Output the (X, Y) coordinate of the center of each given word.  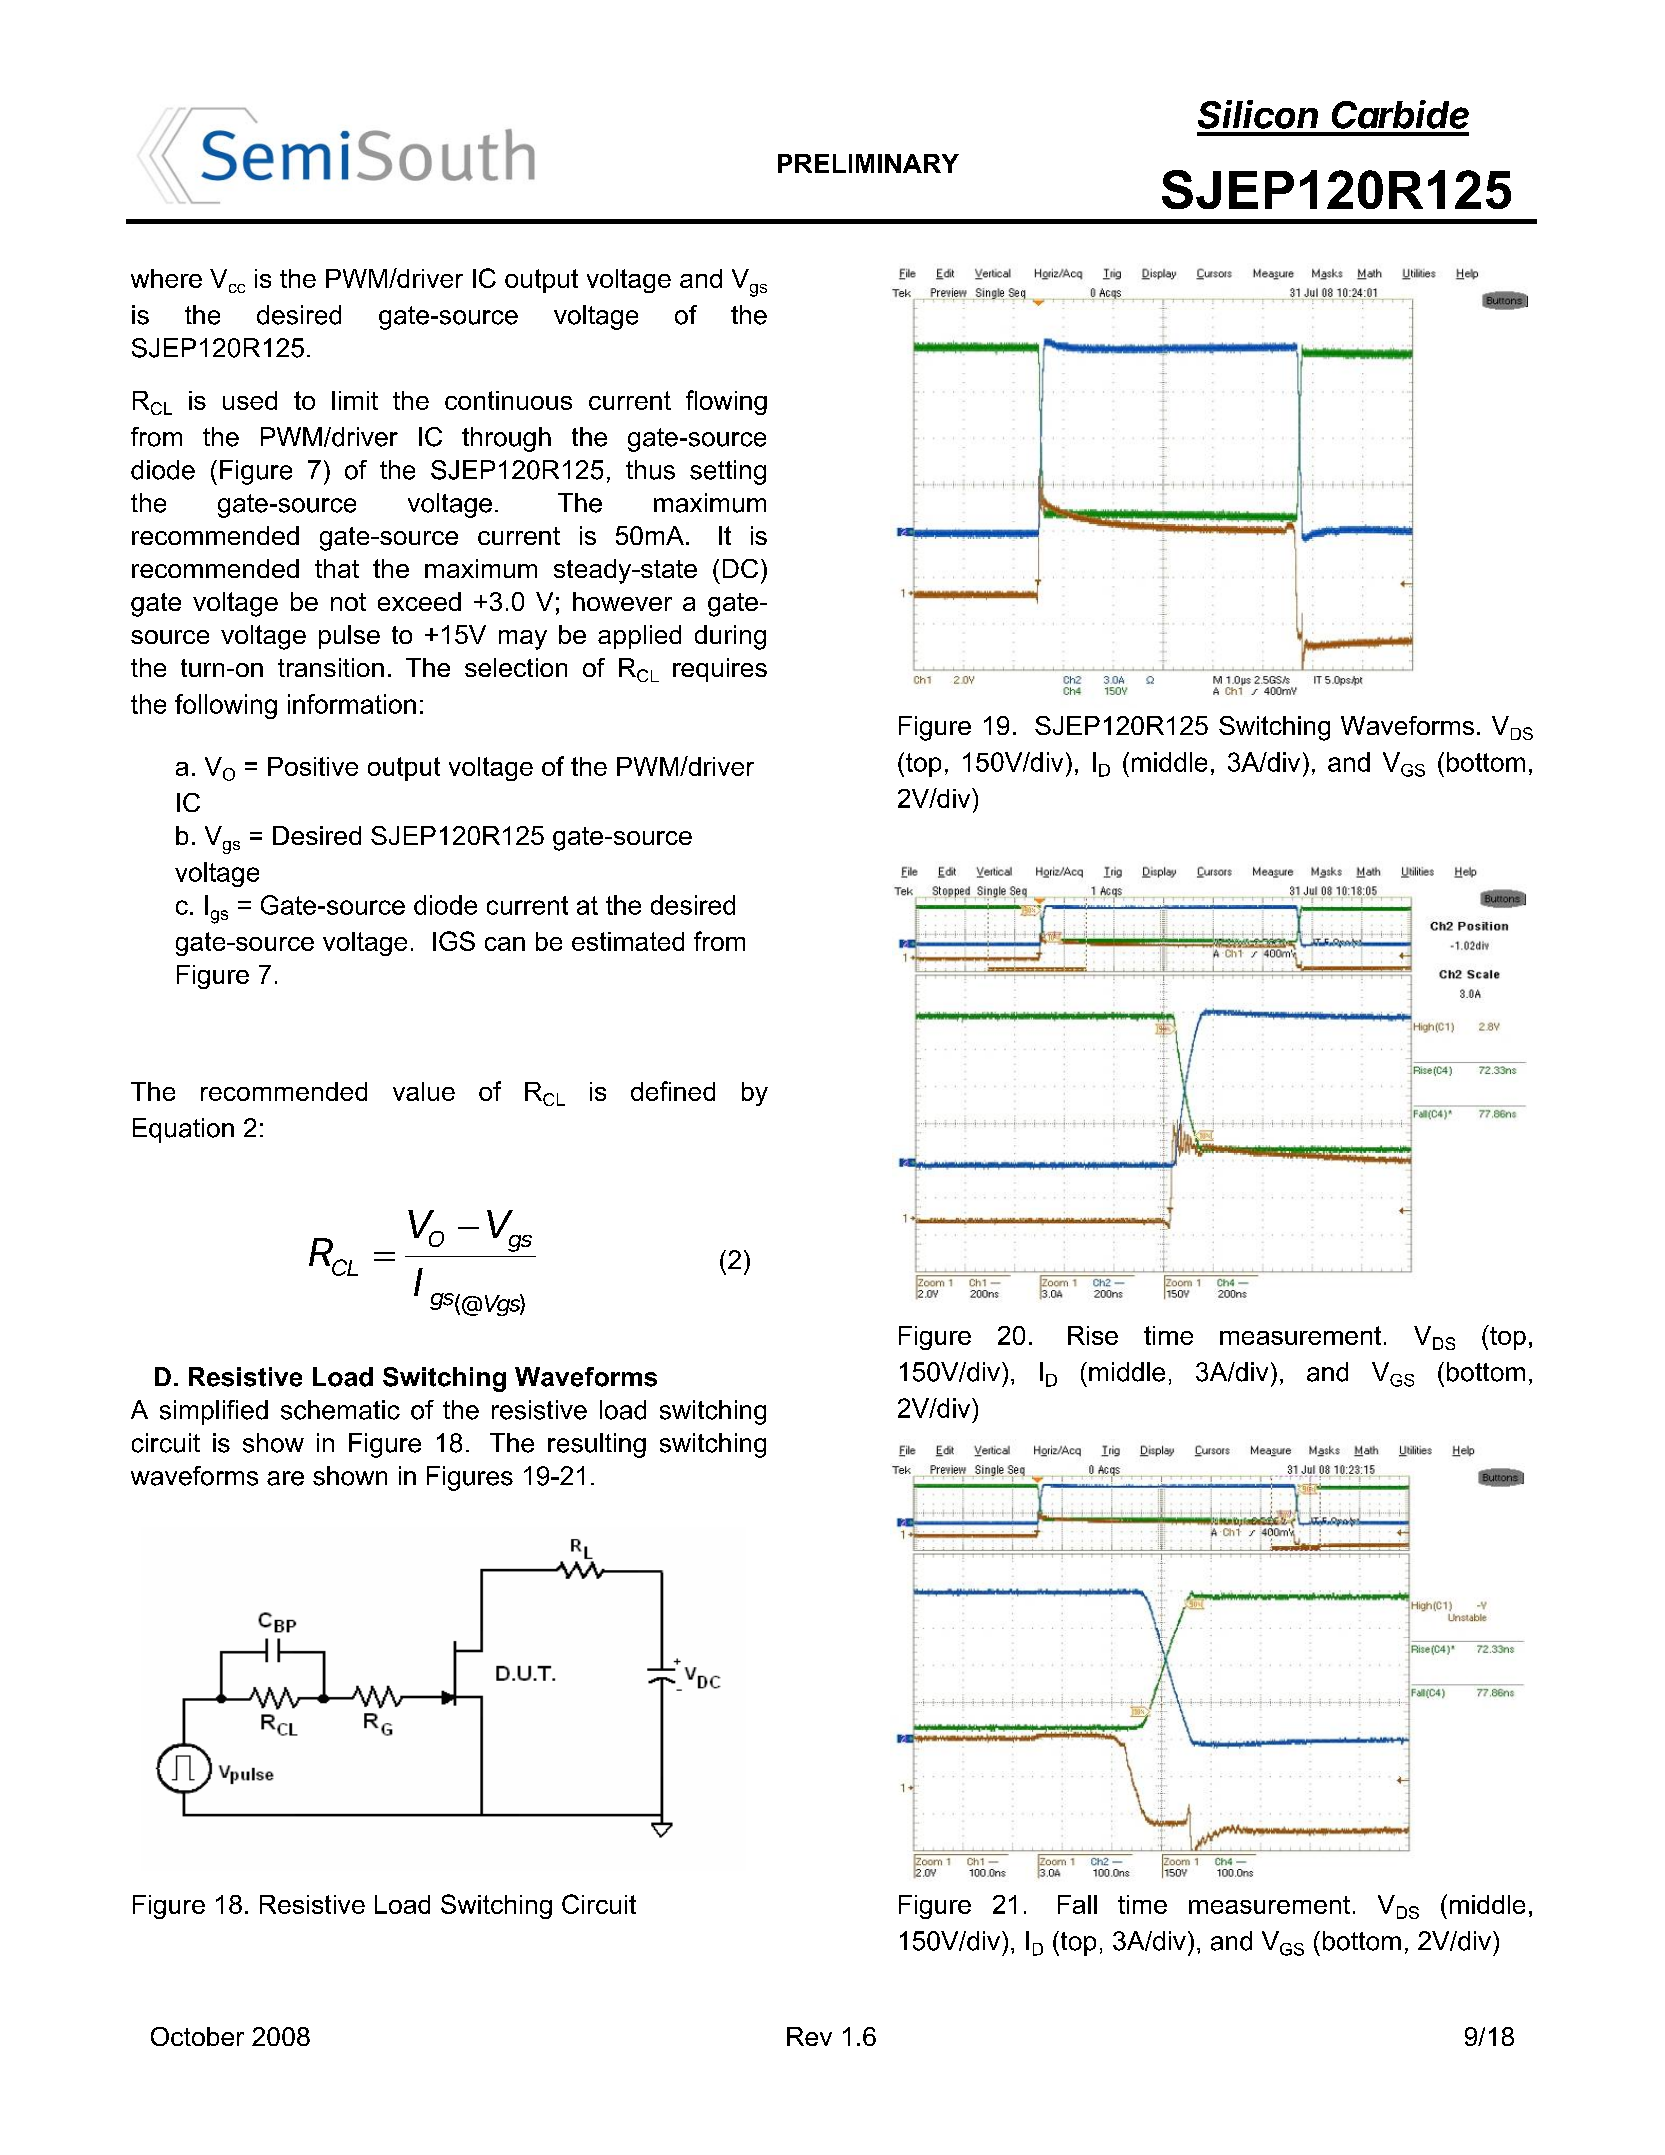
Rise (1093, 1335)
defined (673, 1091)
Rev (809, 2036)
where (166, 278)
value (424, 1091)
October (197, 2036)
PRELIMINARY (868, 163)
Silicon (1258, 114)
